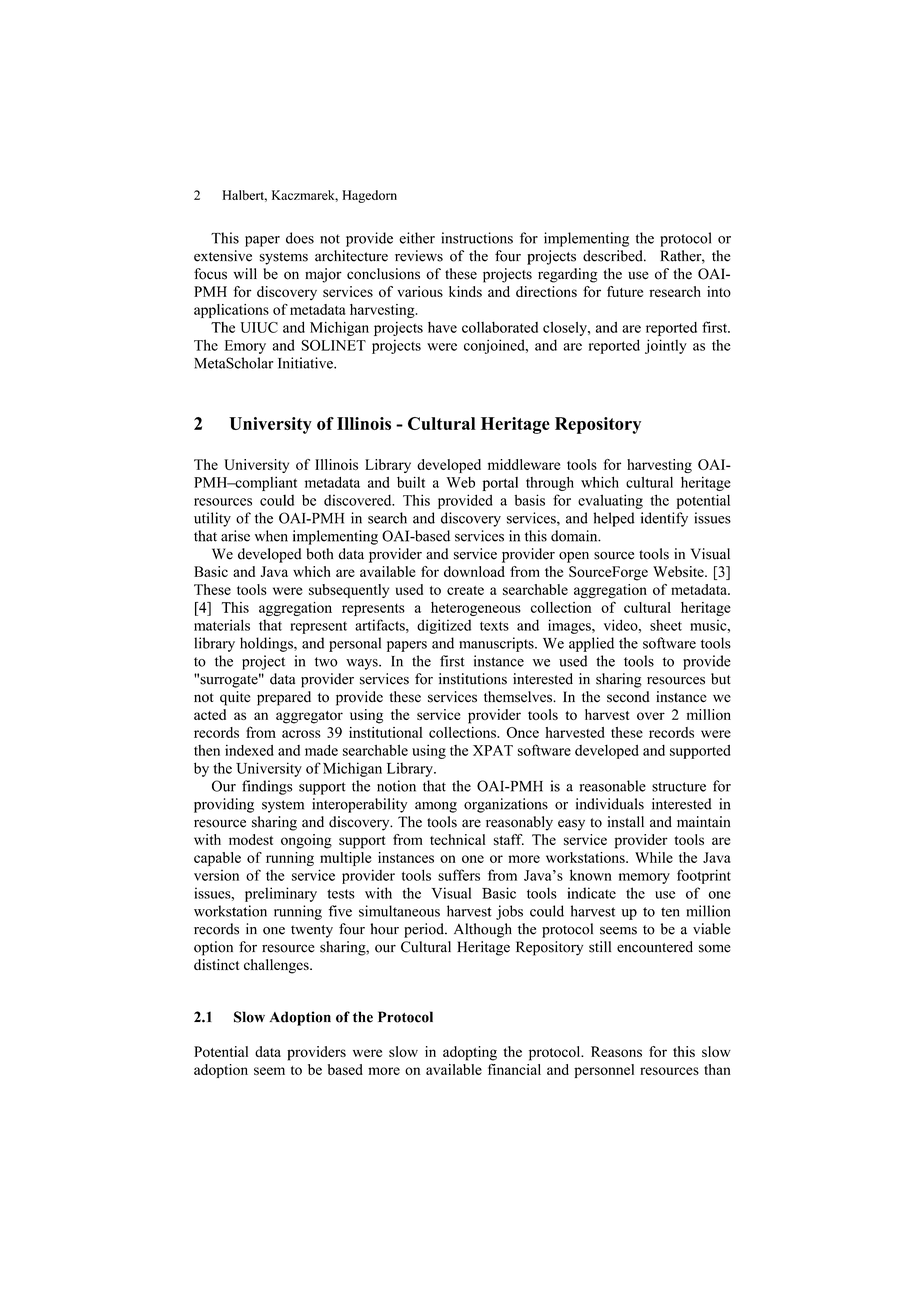  Describe the element at coordinates (444, 626) in the document. I see `digitized` at that location.
